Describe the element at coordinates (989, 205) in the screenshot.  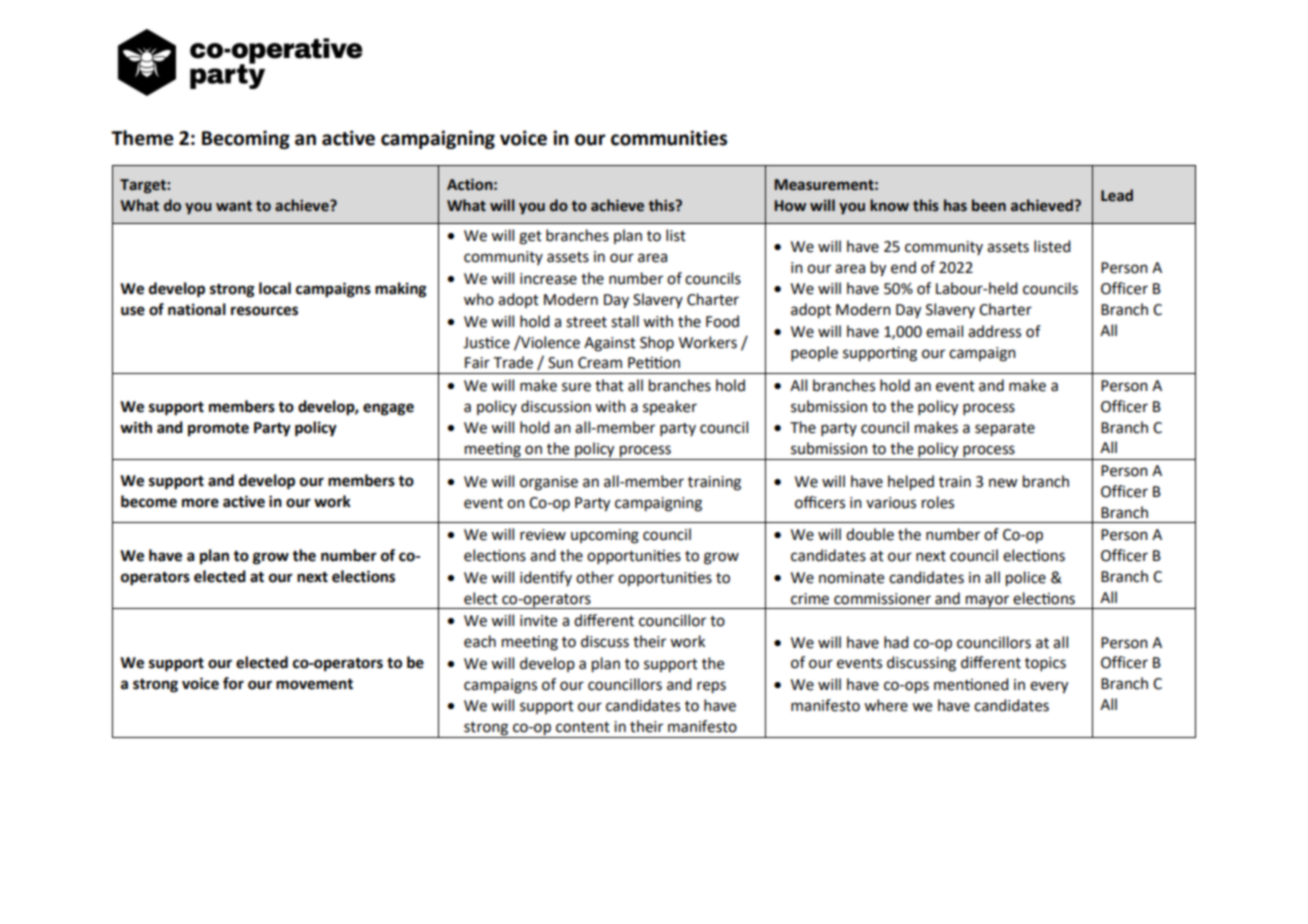
I see `been` at that location.
